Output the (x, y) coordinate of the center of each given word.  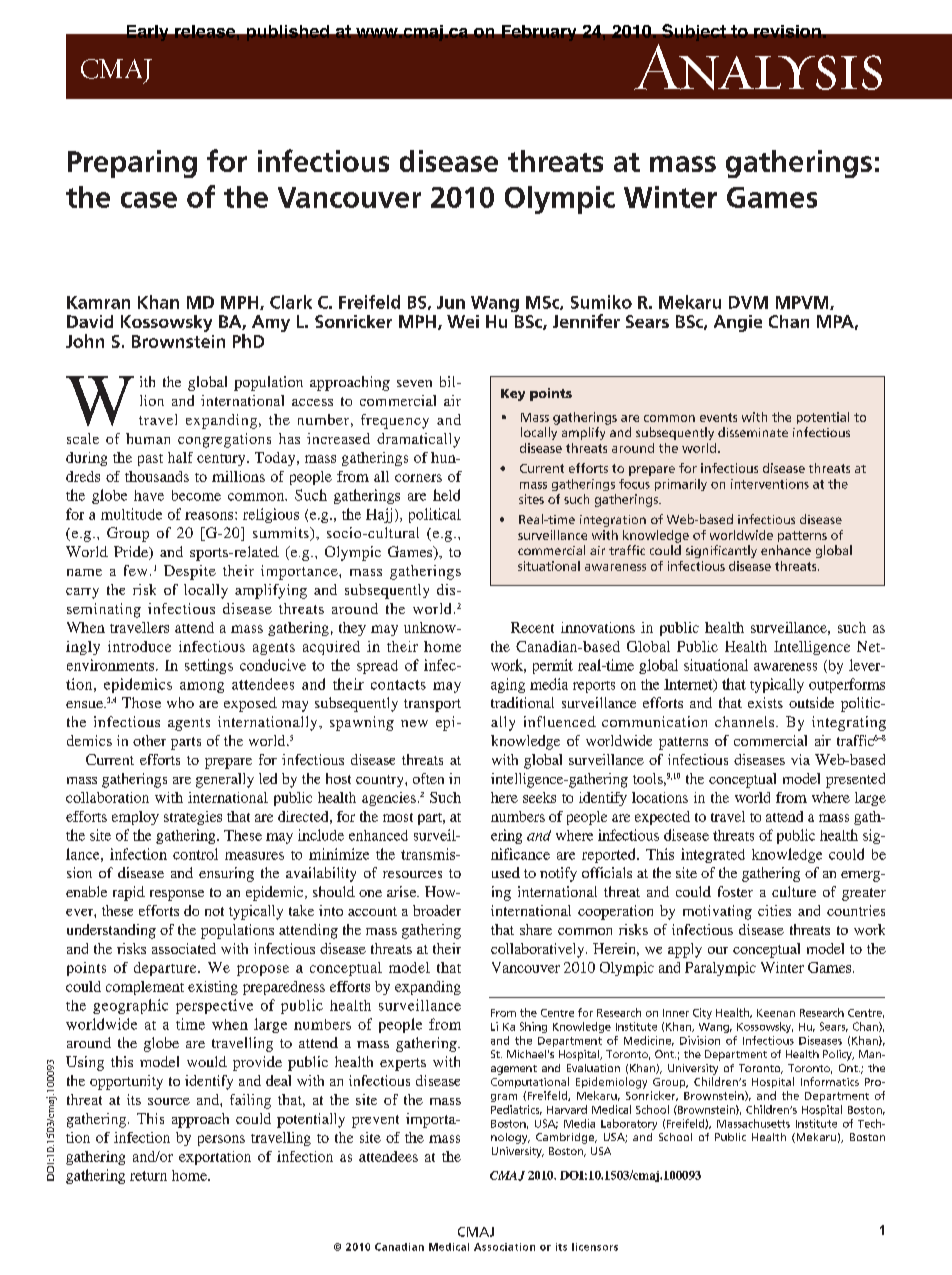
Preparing (132, 164)
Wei (463, 321)
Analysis (758, 67)
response (177, 895)
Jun (451, 302)
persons (221, 1140)
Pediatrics (516, 1110)
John (85, 341)
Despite (190, 572)
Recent (532, 627)
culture (794, 891)
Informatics (830, 1081)
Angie (738, 323)
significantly (721, 551)
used (506, 872)
